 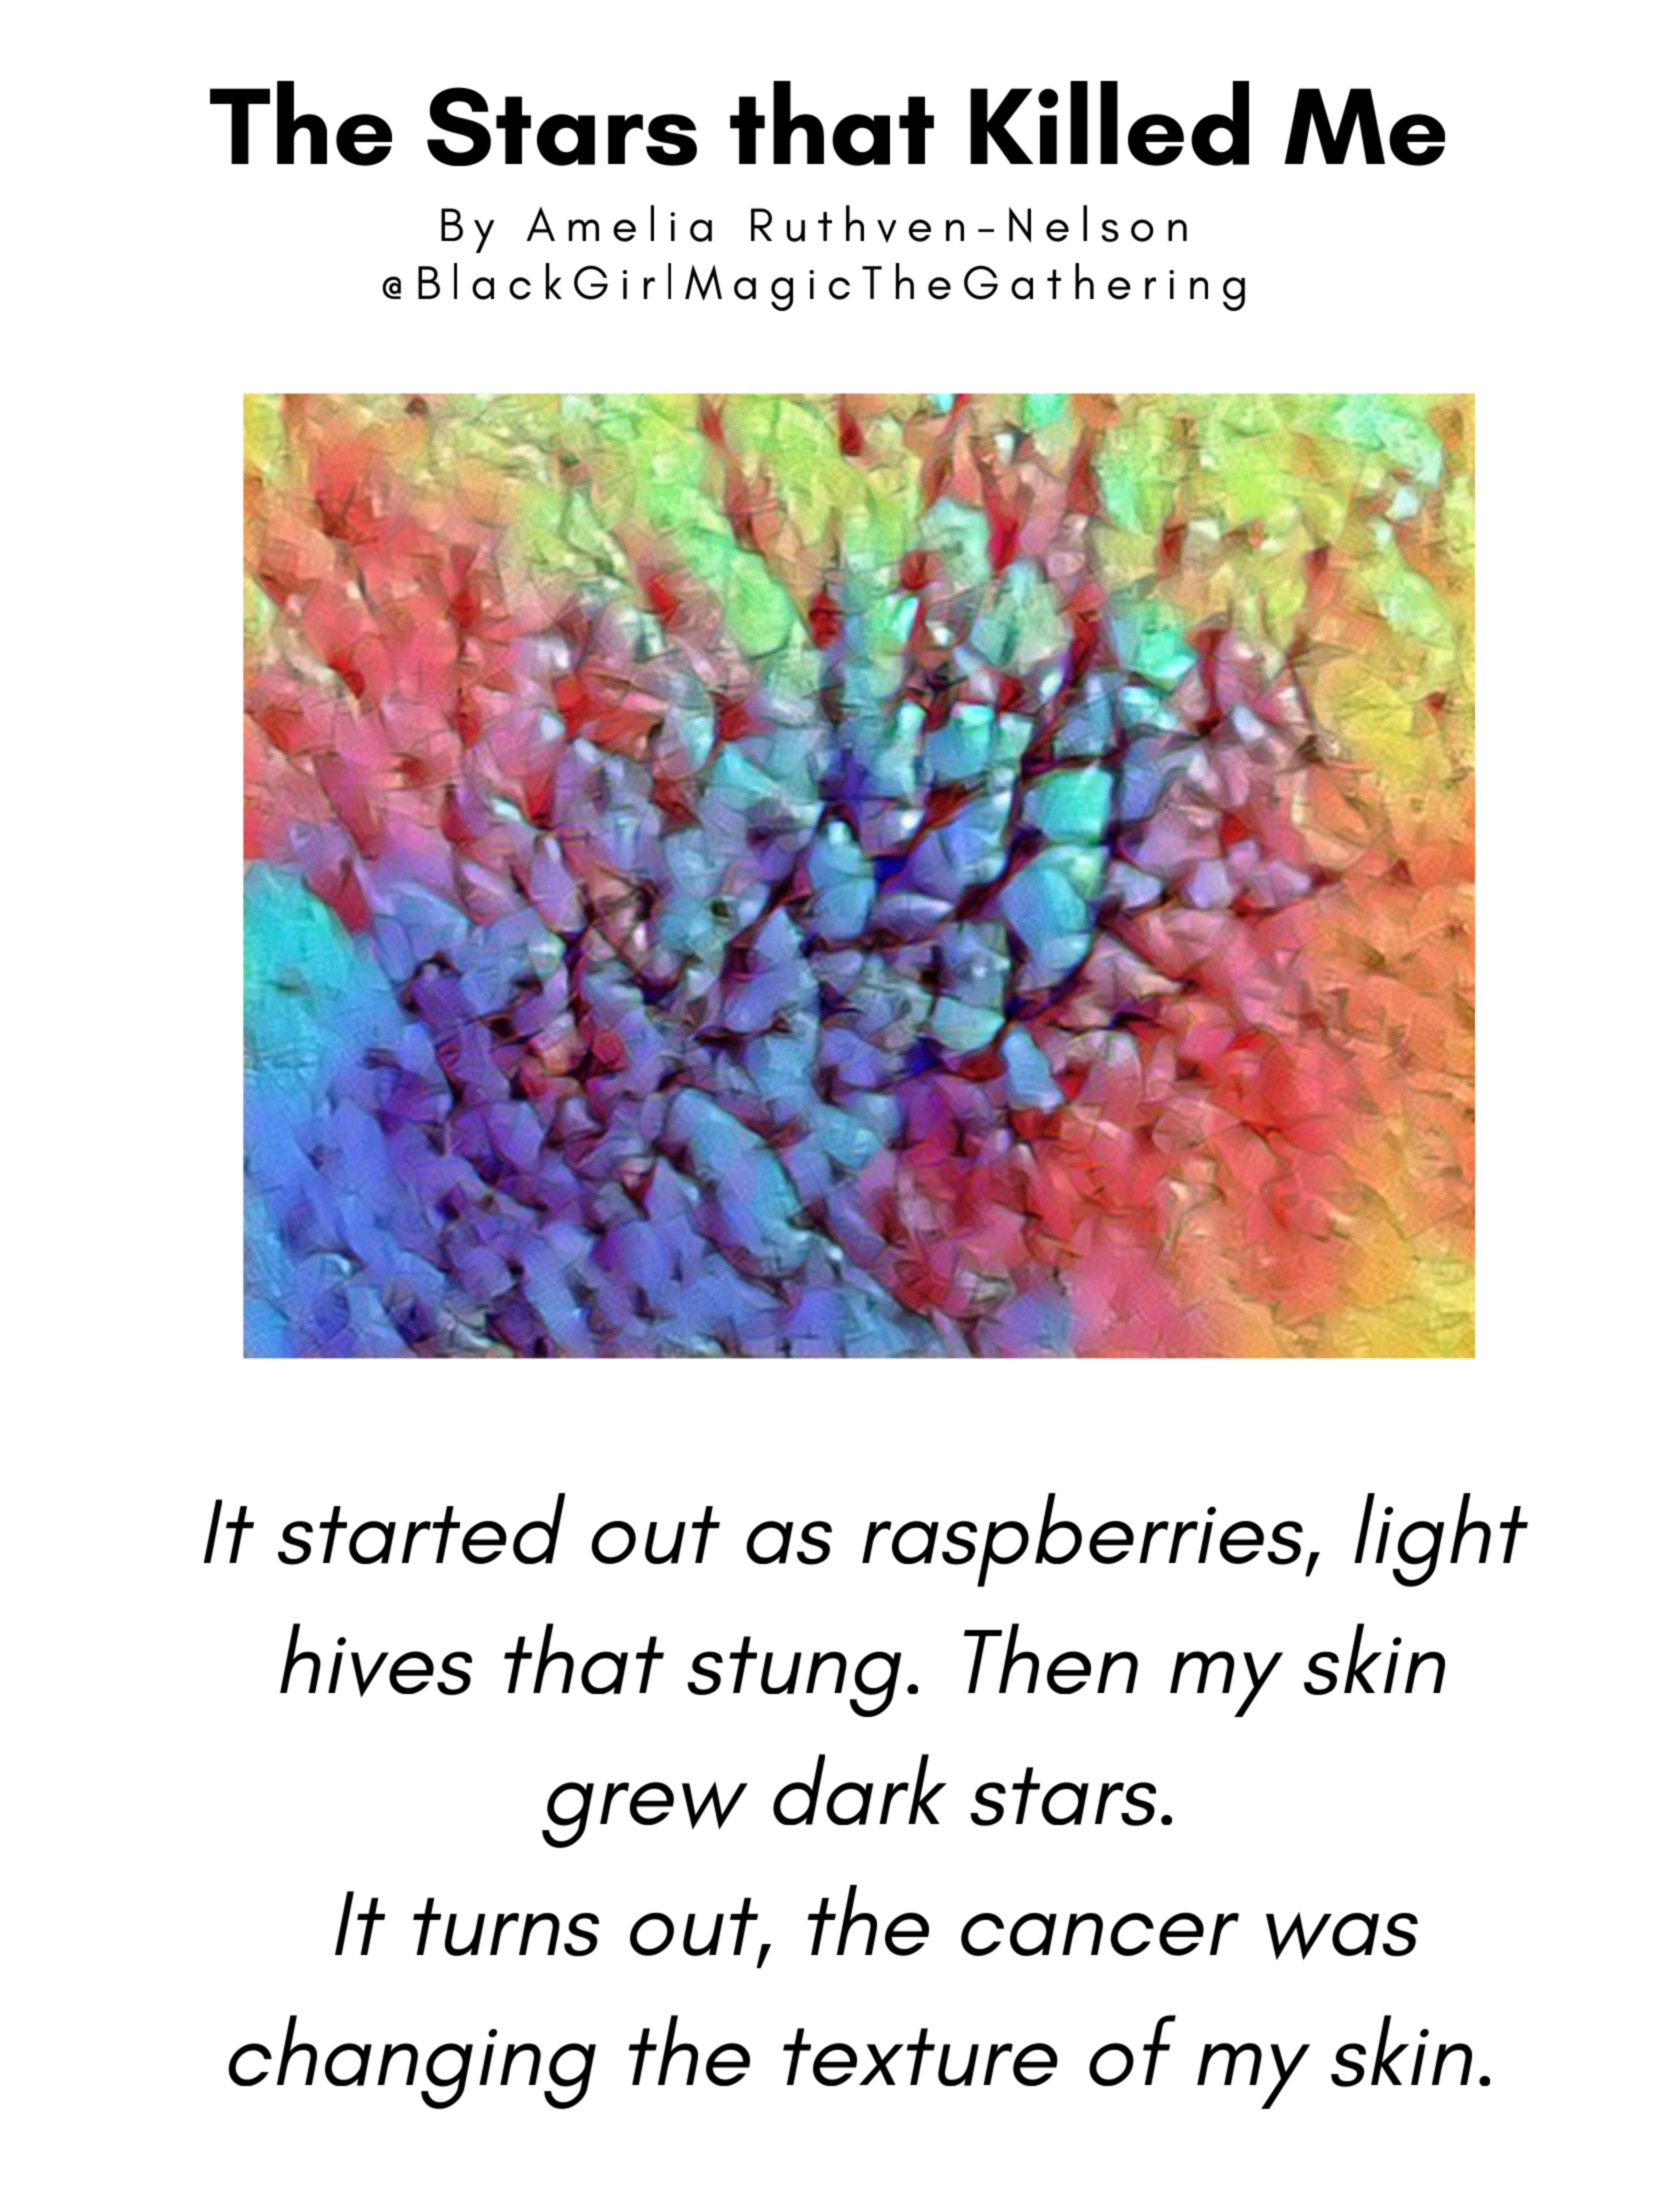 What do you see at coordinates (1441, 1540) in the page?
I see `light` at bounding box center [1441, 1540].
